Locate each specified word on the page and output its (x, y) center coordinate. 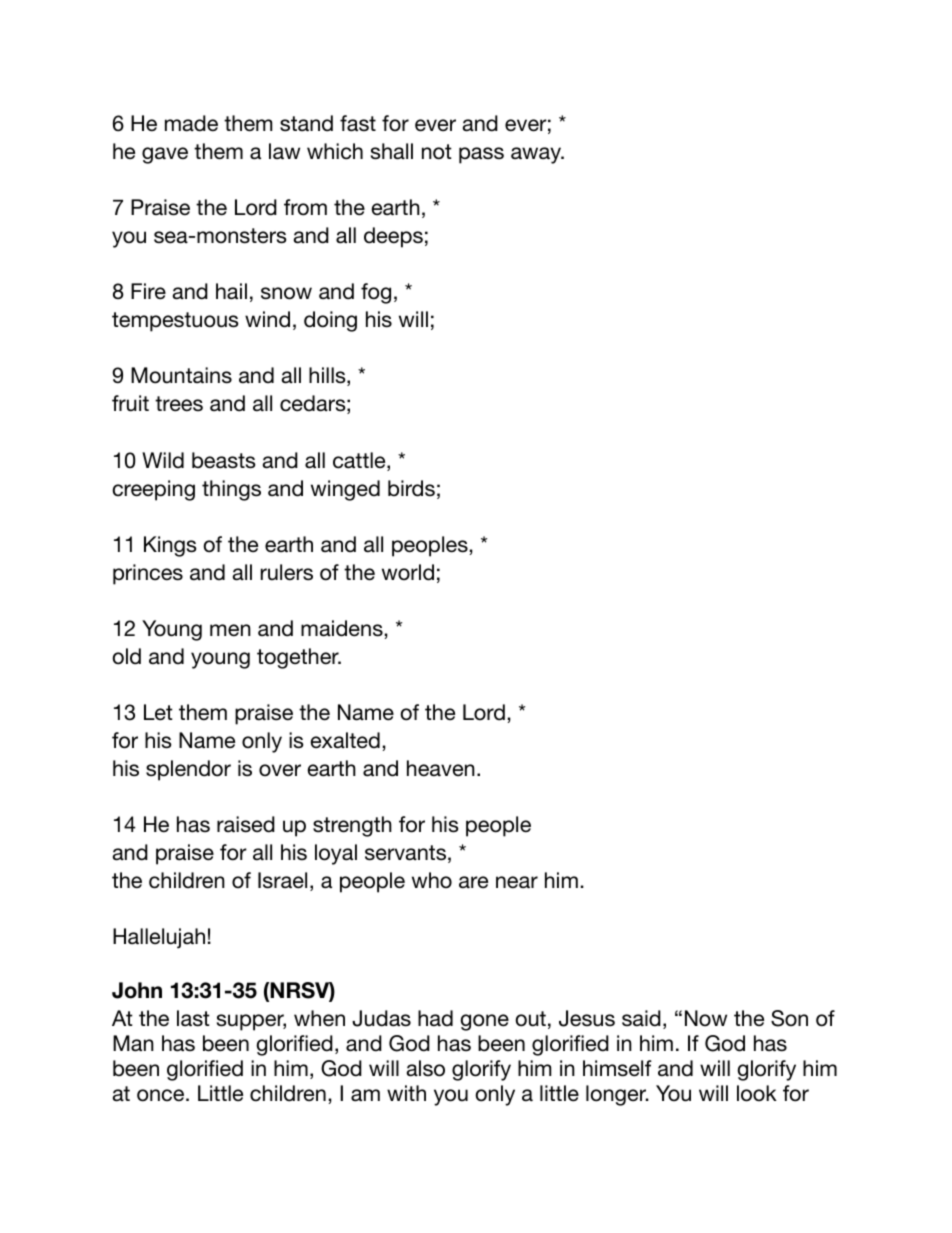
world (408, 572)
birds (411, 488)
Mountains (181, 375)
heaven (441, 768)
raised (246, 824)
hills (328, 376)
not (437, 152)
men (230, 630)
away (537, 155)
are (473, 882)
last (193, 1018)
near (517, 882)
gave (165, 155)
